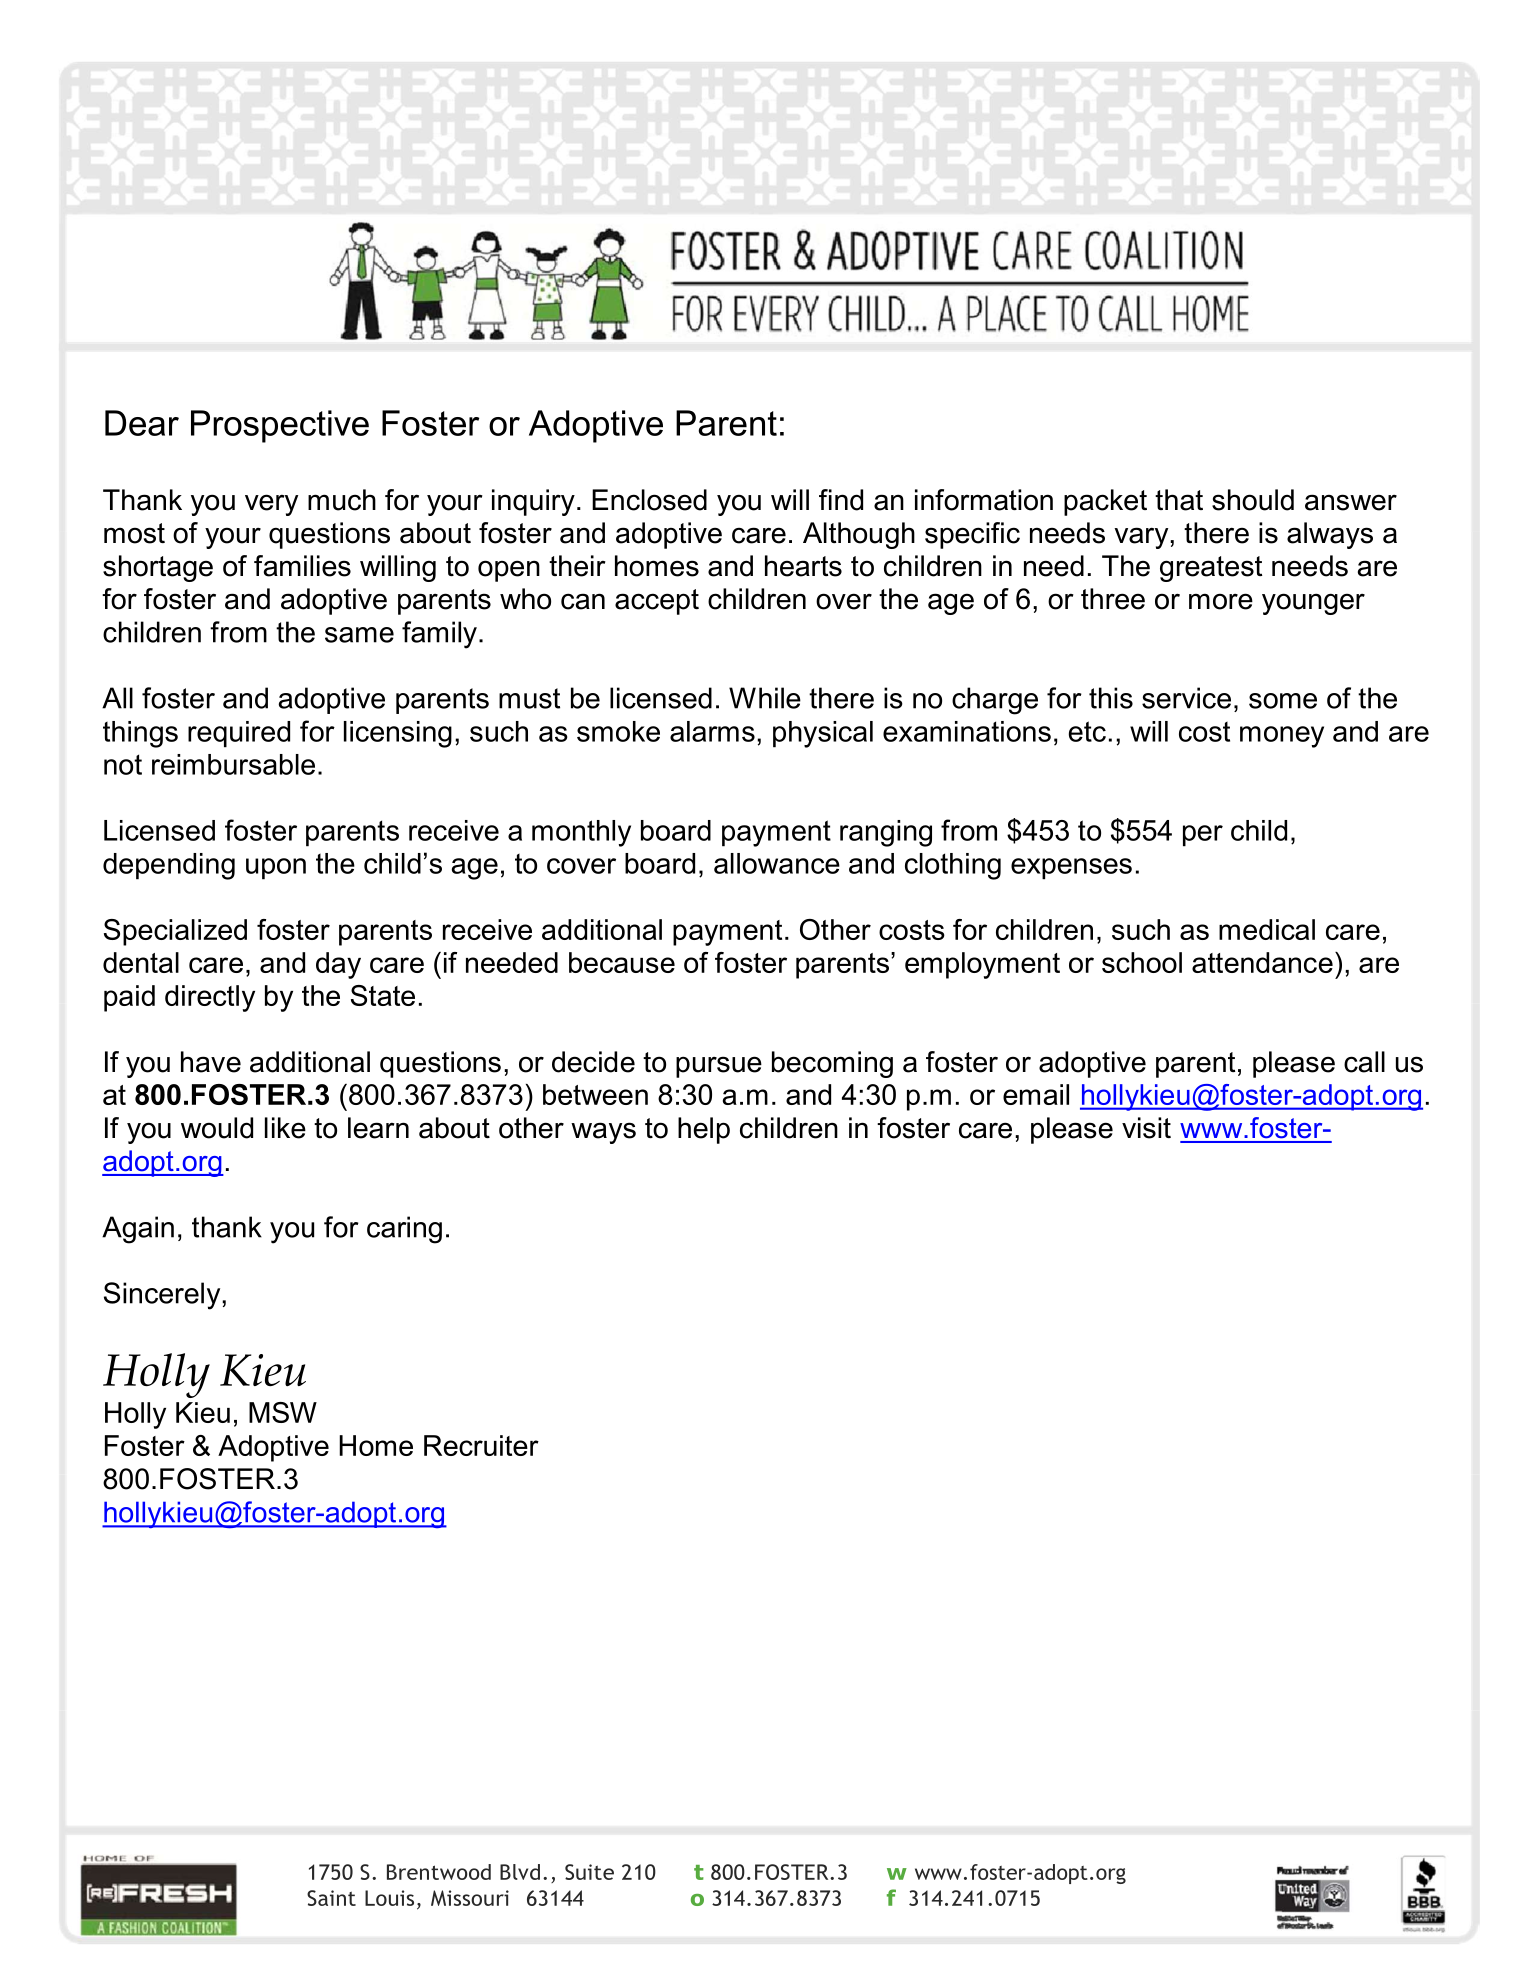 The height and width of the image is (1979, 1529). Describe the element at coordinates (1179, 500) in the image. I see `that` at that location.
